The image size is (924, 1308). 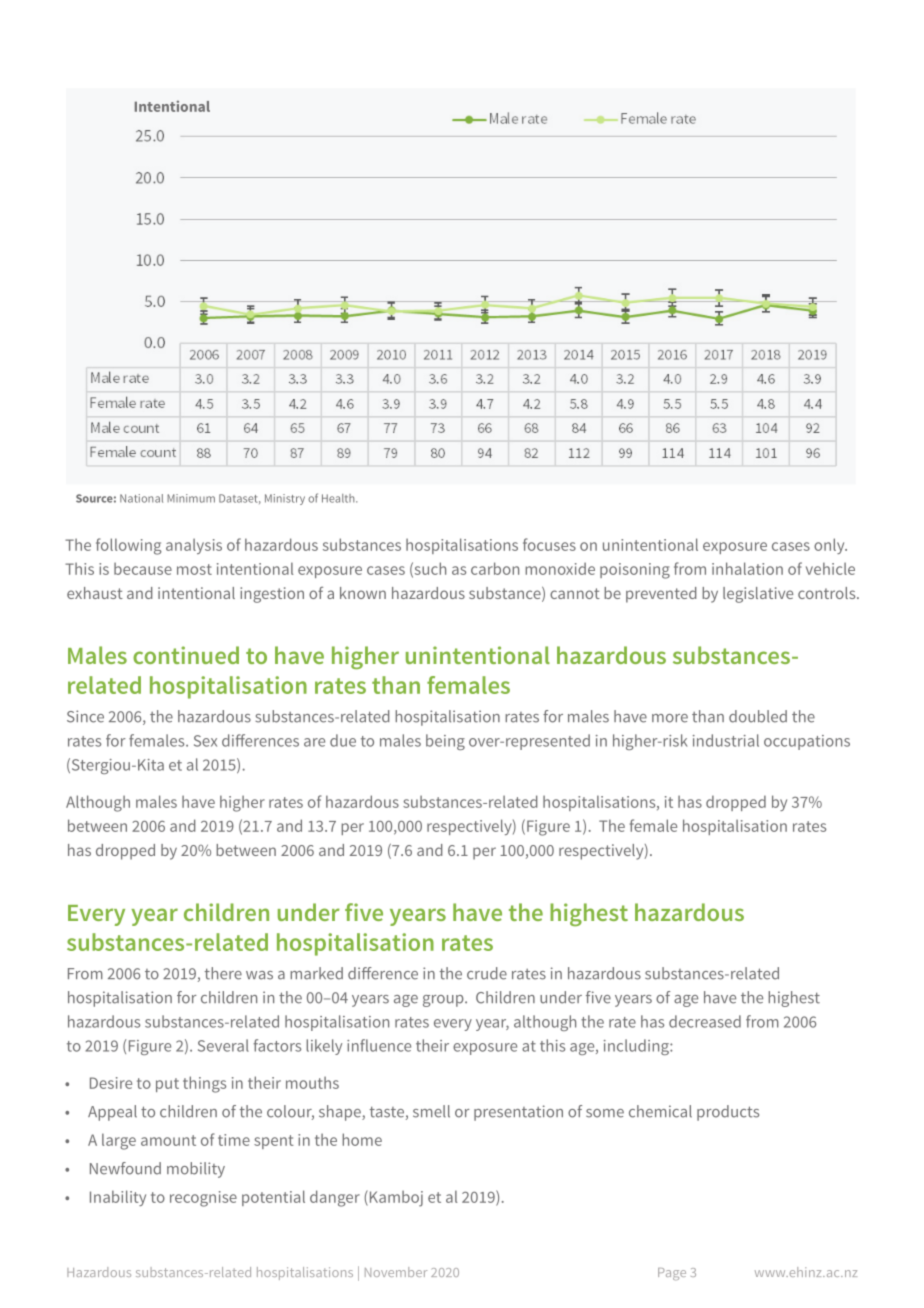 What do you see at coordinates (705, 1021) in the page?
I see `decreased` at bounding box center [705, 1021].
